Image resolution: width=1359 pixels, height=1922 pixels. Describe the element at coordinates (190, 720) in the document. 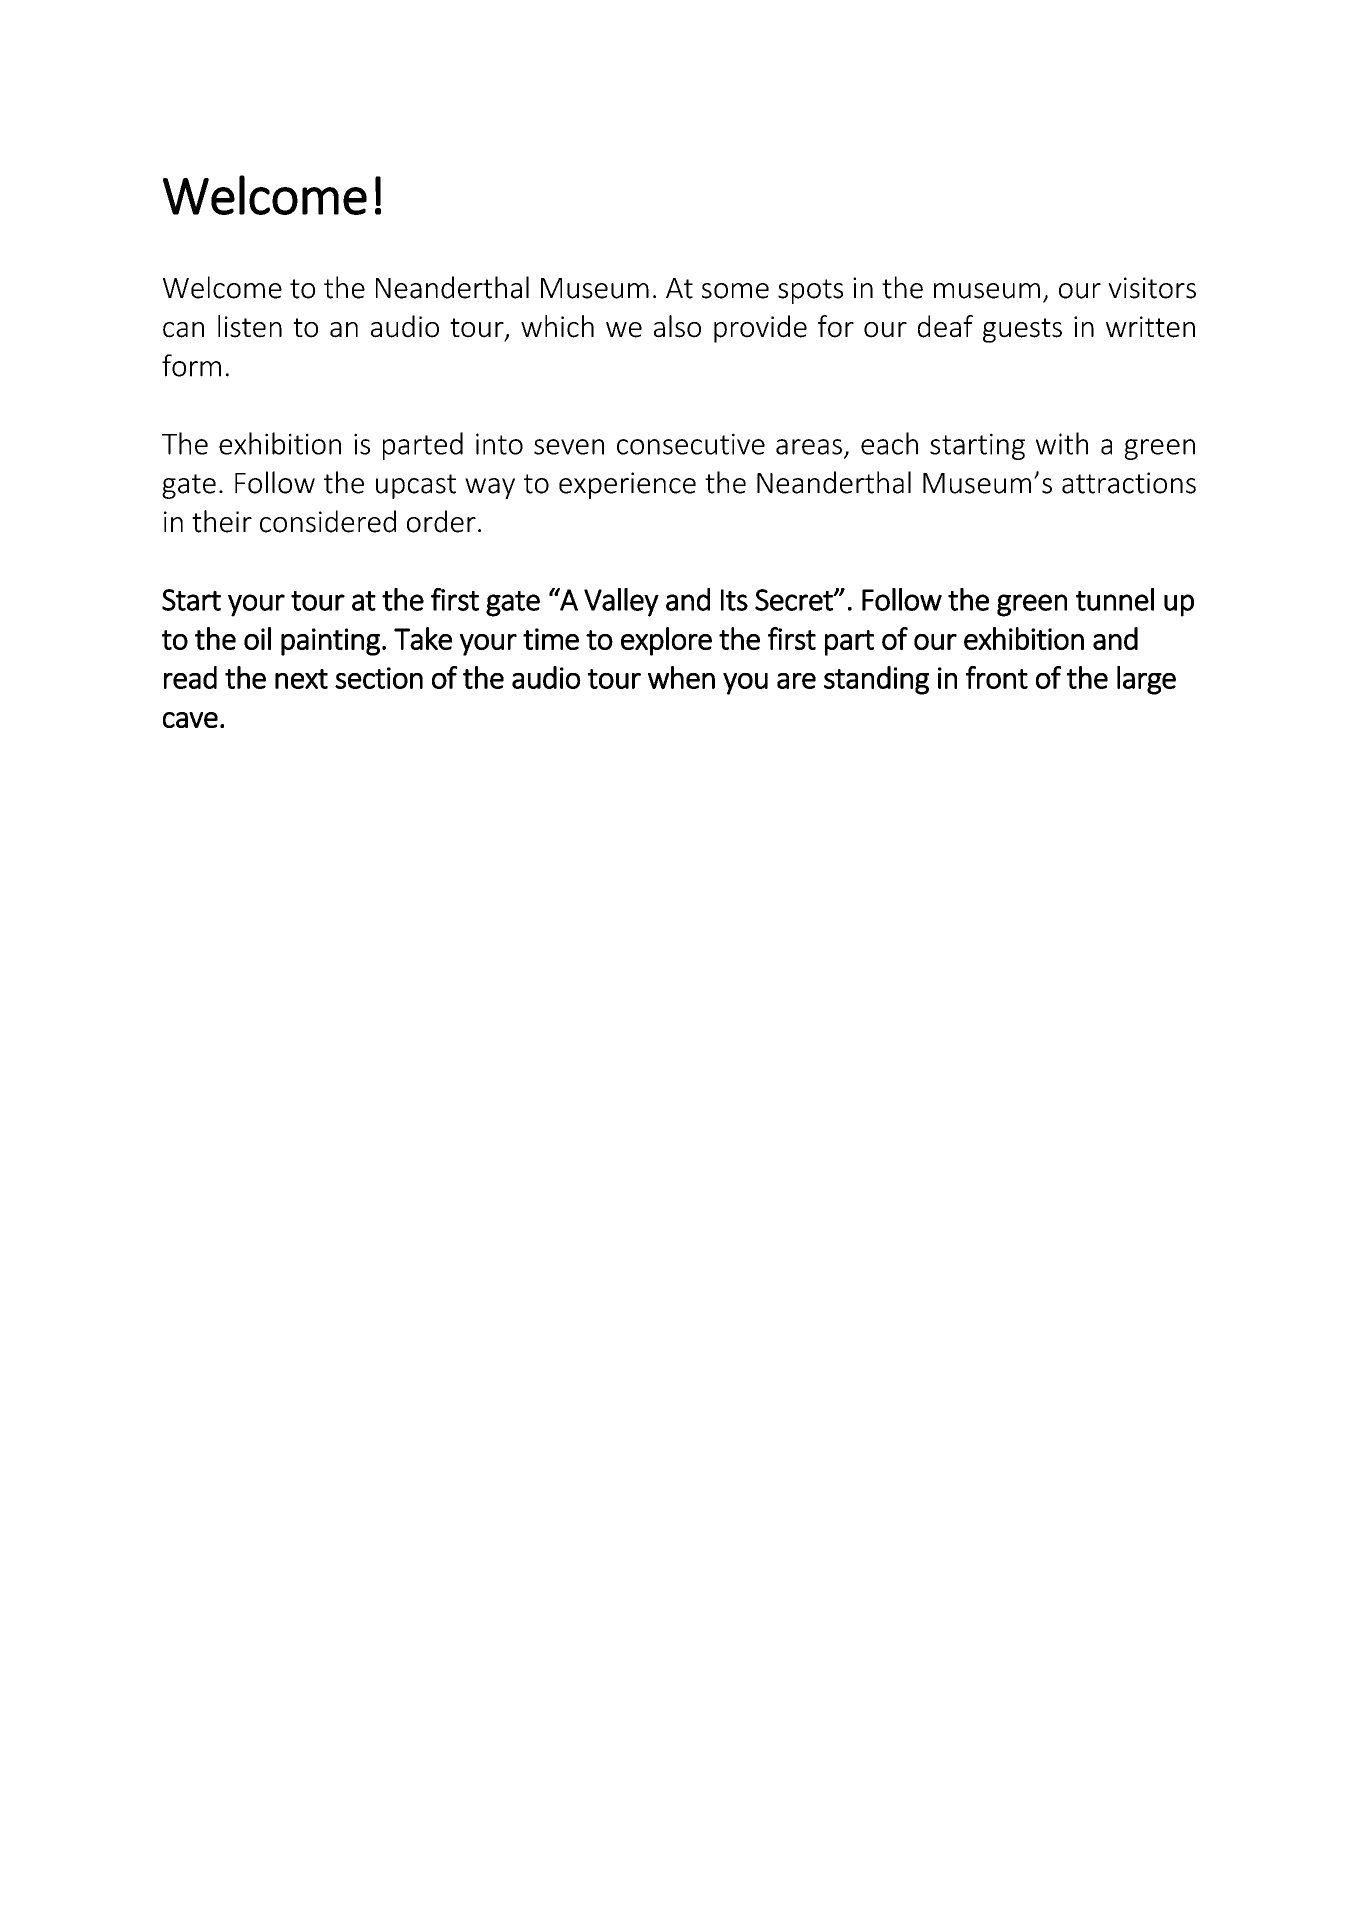

I see `cave` at that location.
